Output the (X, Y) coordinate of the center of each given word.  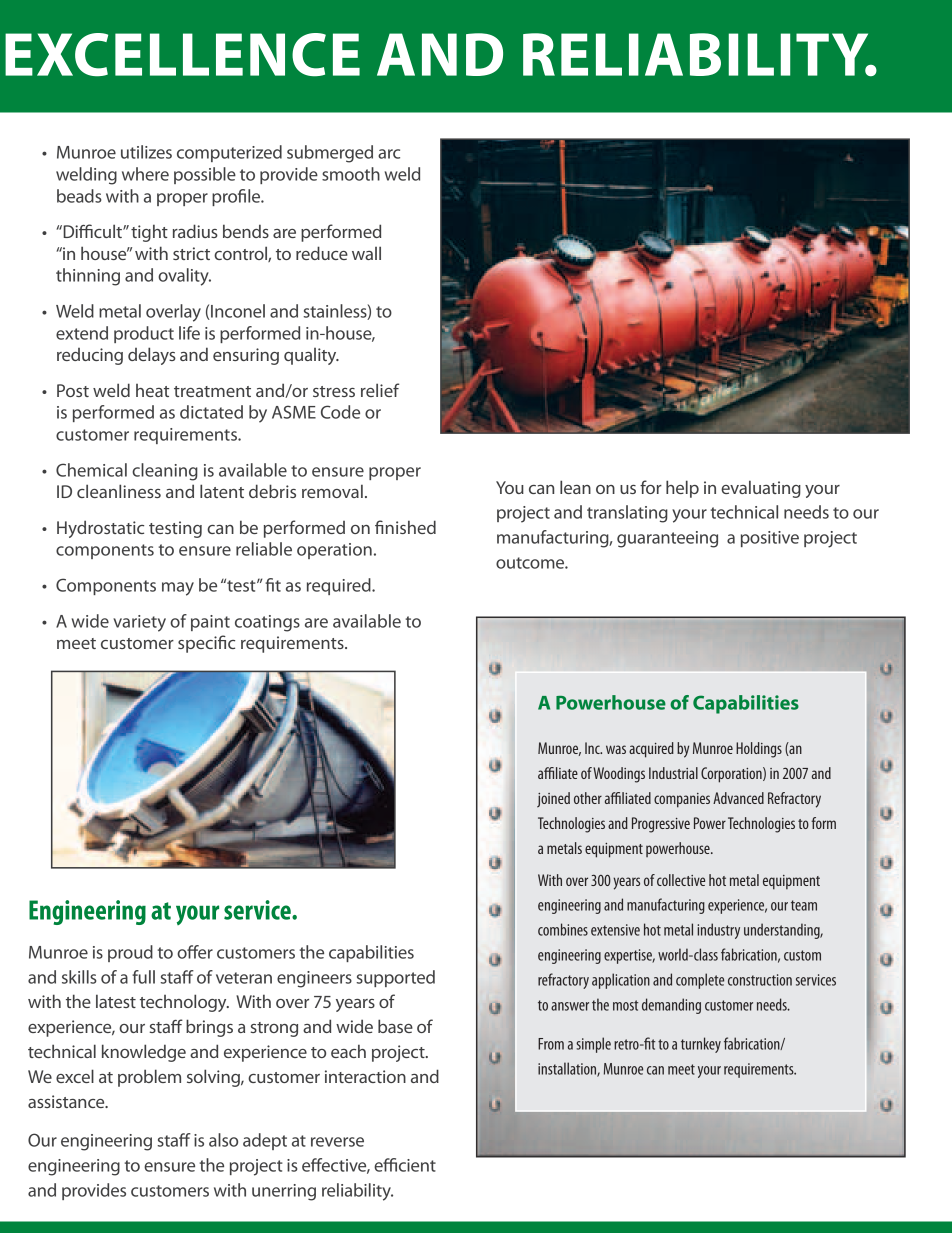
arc (389, 154)
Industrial (673, 773)
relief (380, 390)
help (682, 489)
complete (700, 981)
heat (152, 390)
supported (395, 978)
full (143, 977)
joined (553, 800)
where (145, 174)
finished (405, 527)
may (178, 589)
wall (366, 253)
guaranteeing (667, 539)
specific (206, 644)
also (223, 1140)
